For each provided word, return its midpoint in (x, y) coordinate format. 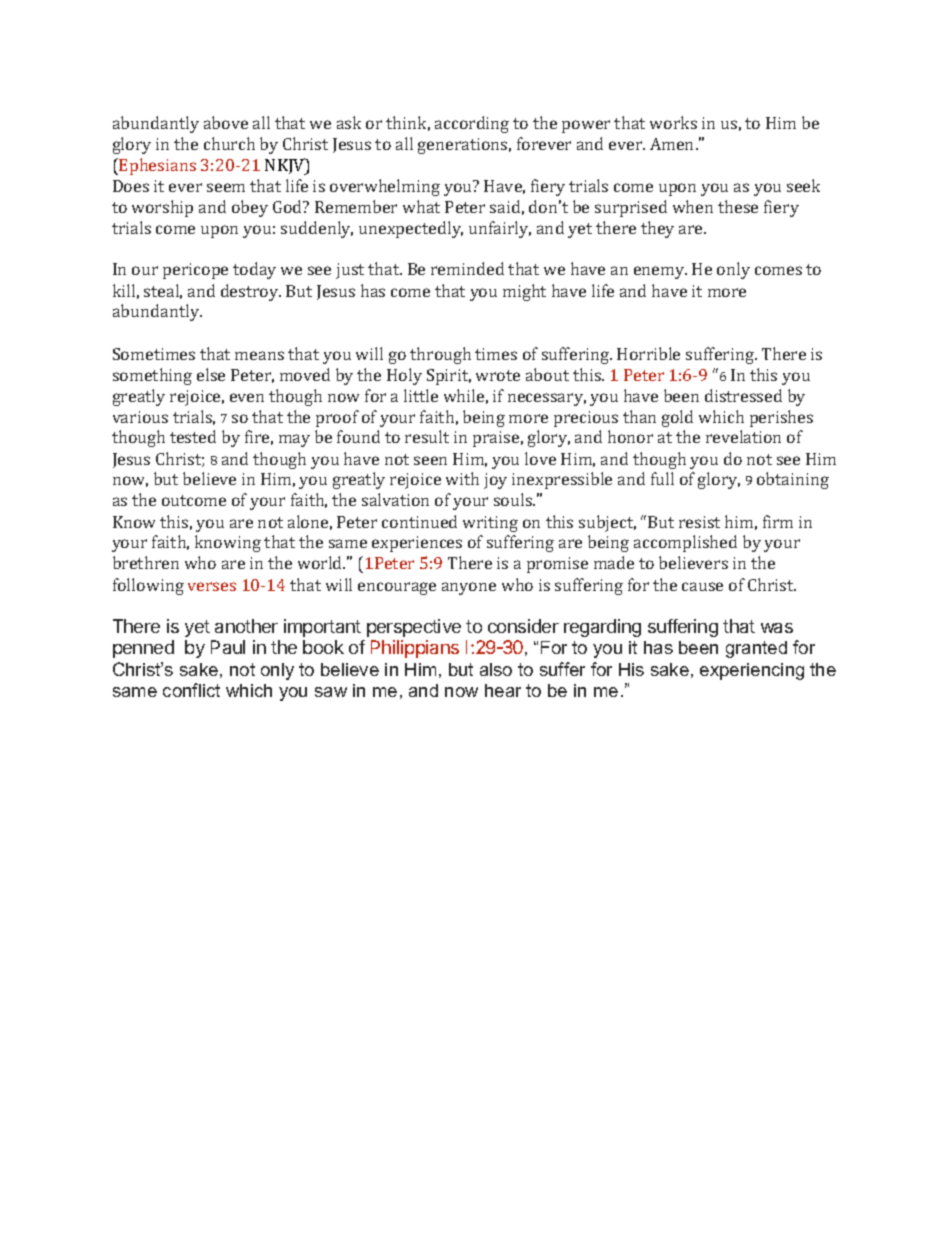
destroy (251, 292)
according (472, 124)
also (496, 669)
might (524, 292)
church (229, 143)
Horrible (648, 353)
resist (699, 522)
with (462, 478)
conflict (191, 690)
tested (193, 436)
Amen (673, 144)
